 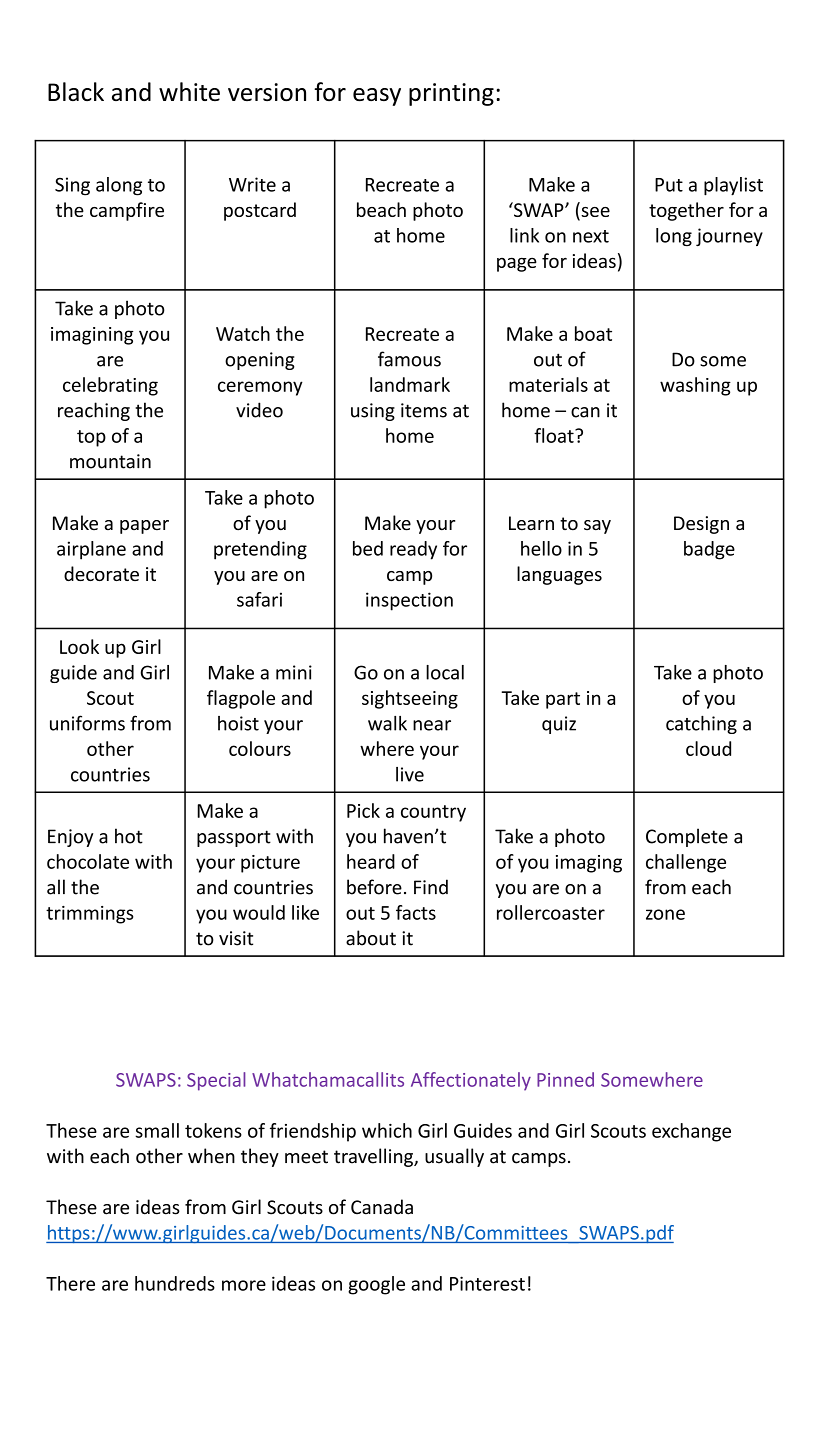 What do you see at coordinates (376, 1285) in the screenshot?
I see `google` at bounding box center [376, 1285].
